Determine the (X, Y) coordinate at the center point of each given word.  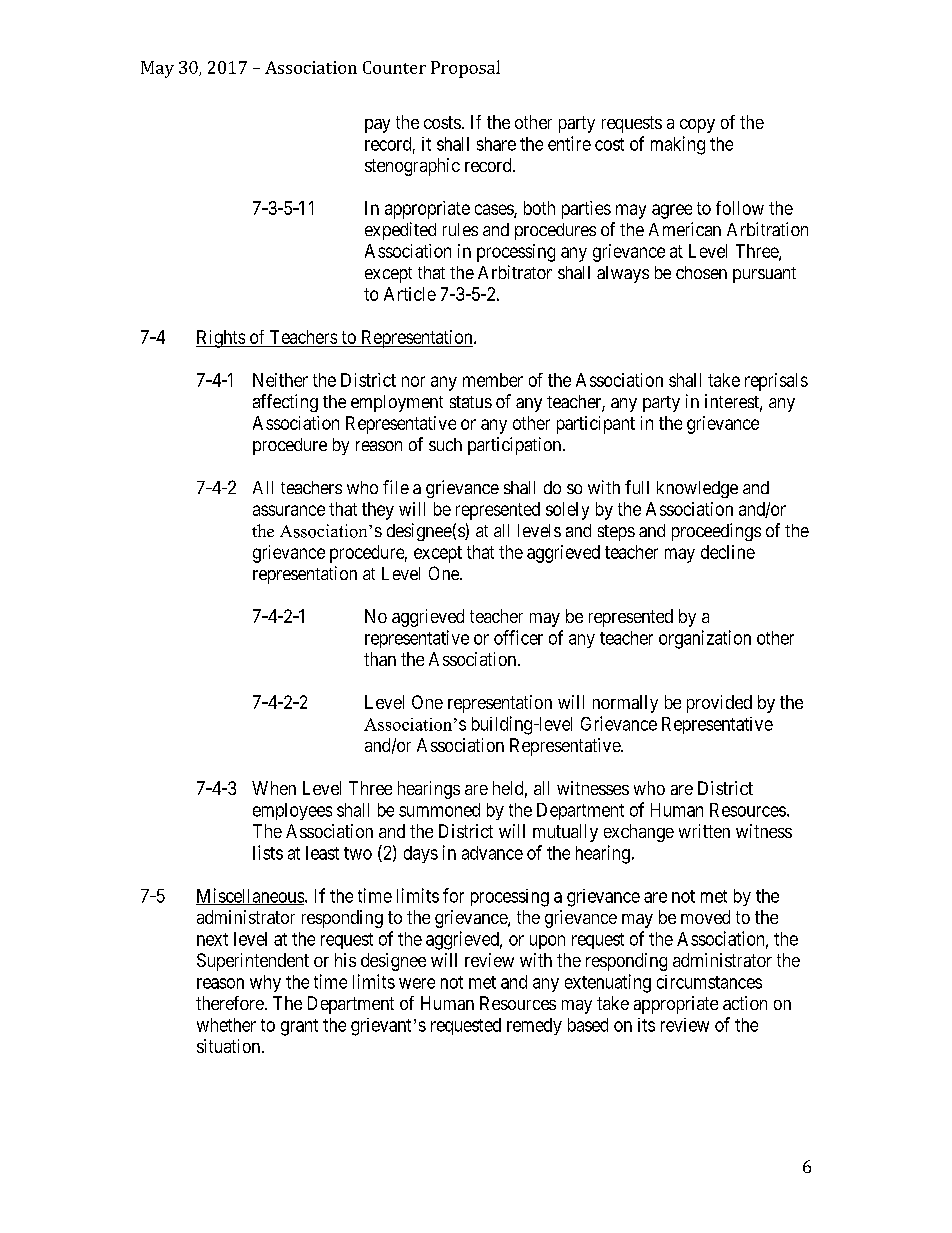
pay (377, 126)
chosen (701, 272)
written (704, 831)
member (493, 380)
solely (567, 511)
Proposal (465, 69)
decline (728, 552)
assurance (289, 510)
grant (299, 1027)
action (745, 1003)
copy (697, 126)
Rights (221, 339)
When (274, 788)
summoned (439, 810)
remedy (534, 1026)
